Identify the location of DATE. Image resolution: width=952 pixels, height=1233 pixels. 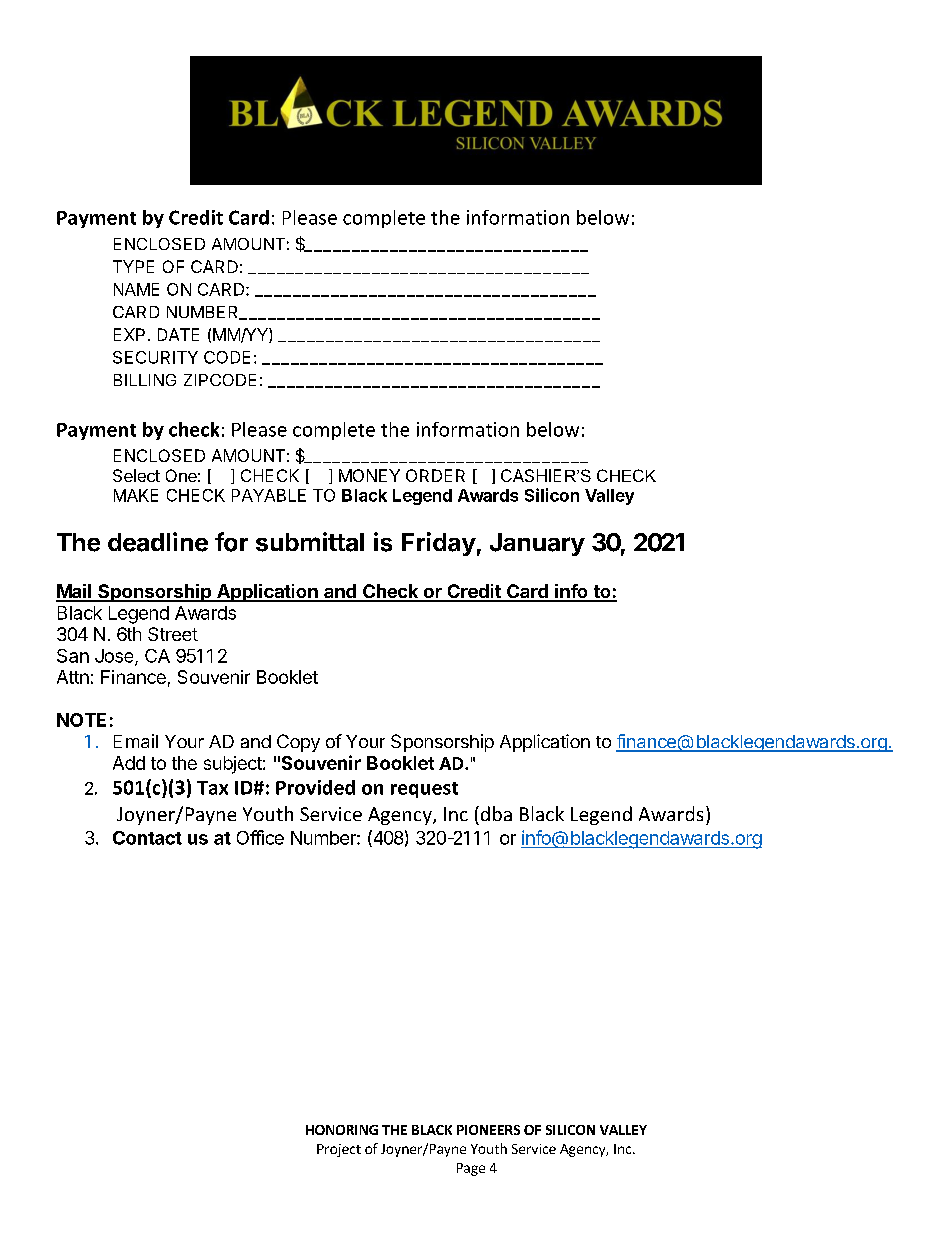
(178, 334).
